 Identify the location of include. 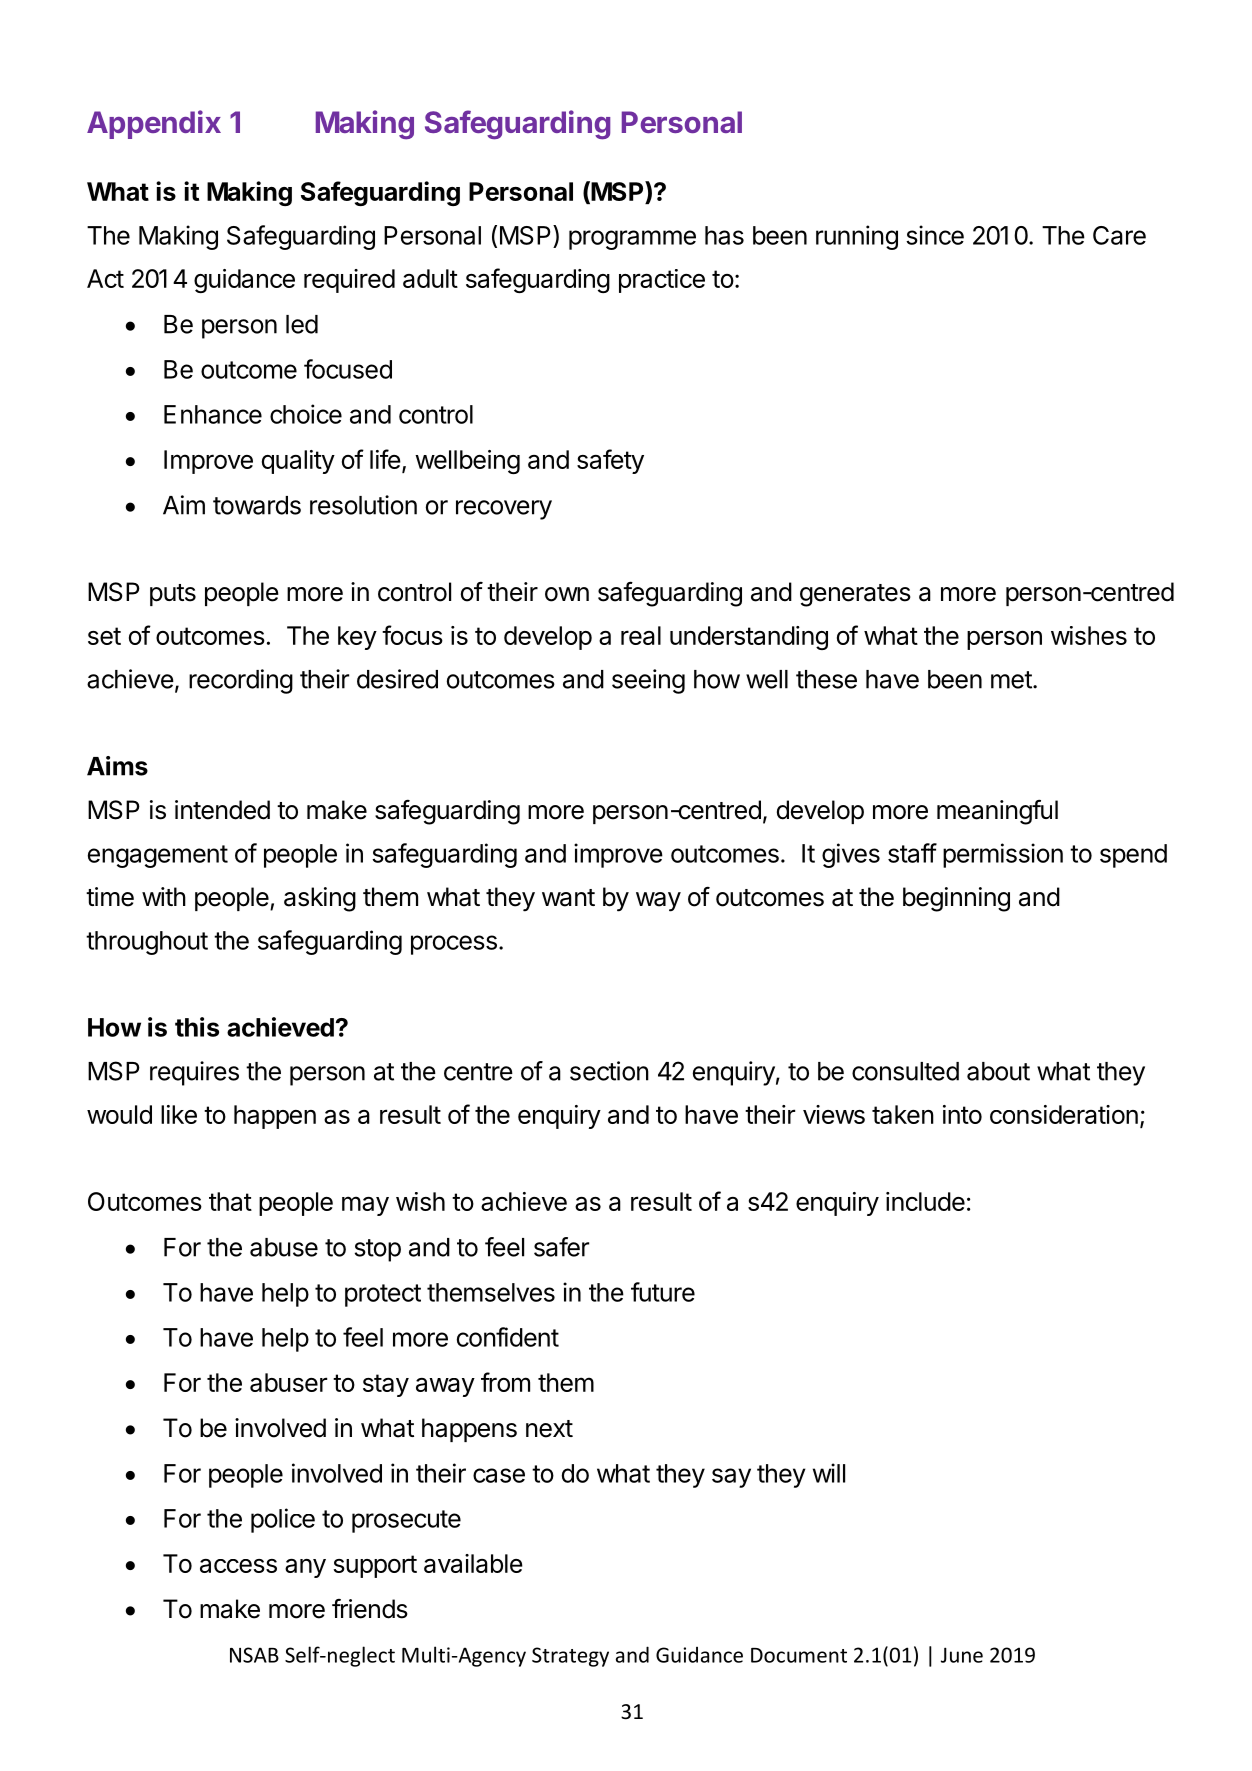
(925, 1201).
